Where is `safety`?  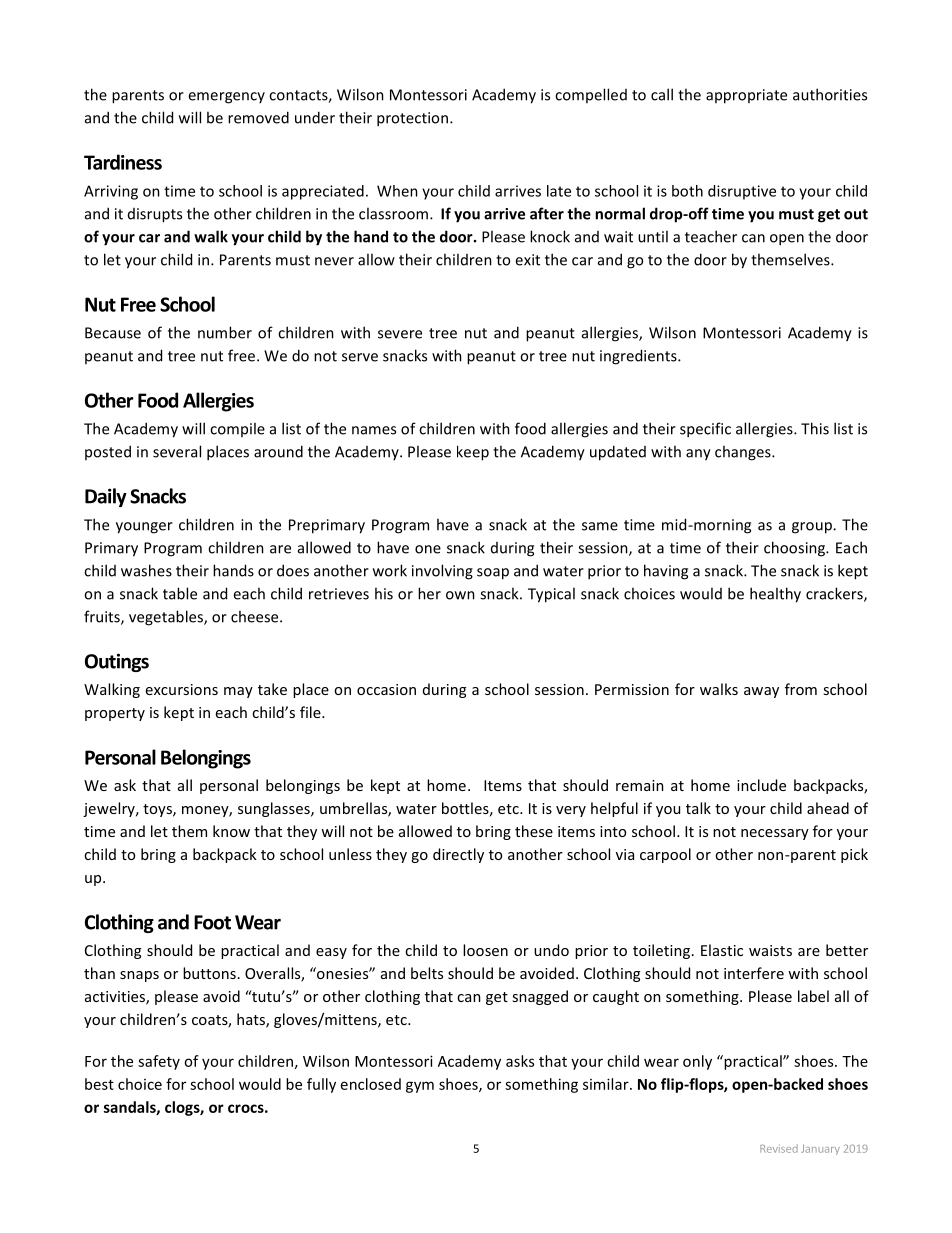
safety is located at coordinates (159, 1062).
